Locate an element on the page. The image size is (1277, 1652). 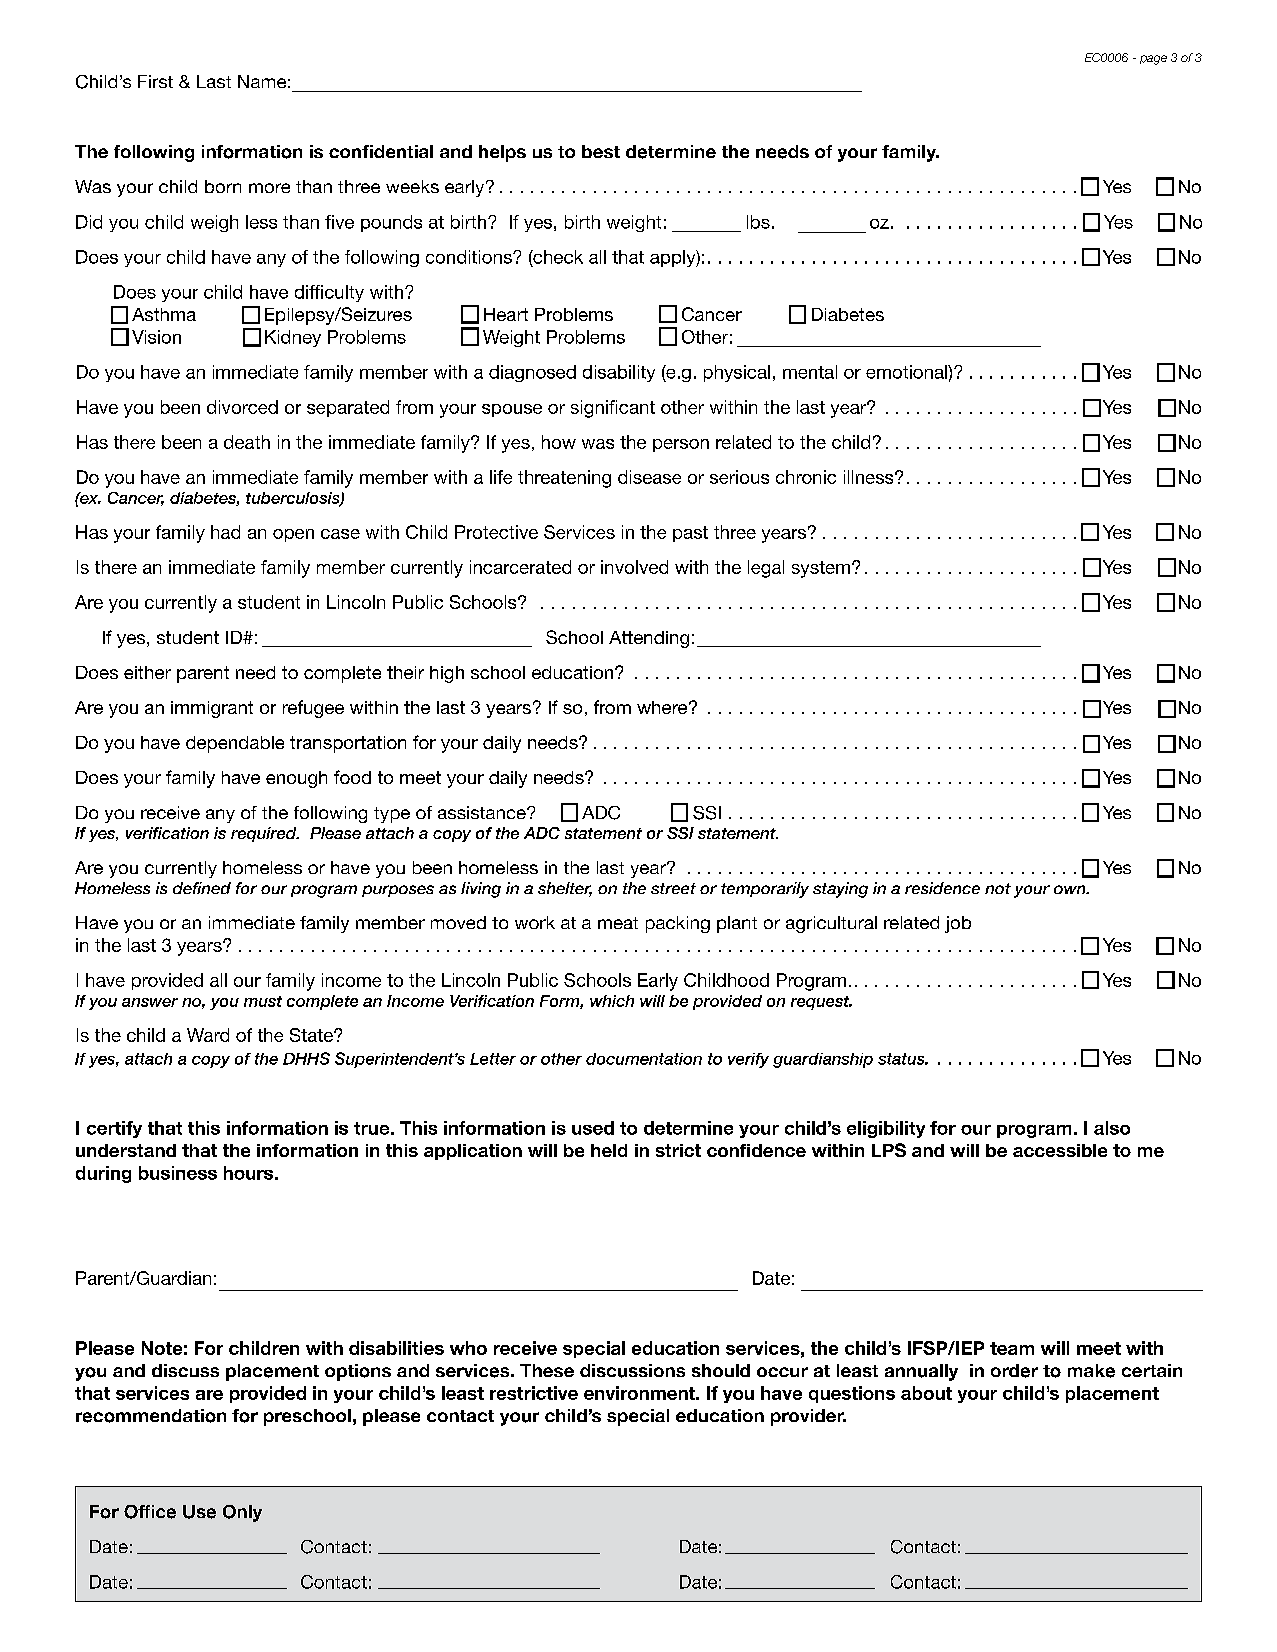
Only is located at coordinates (242, 1513).
